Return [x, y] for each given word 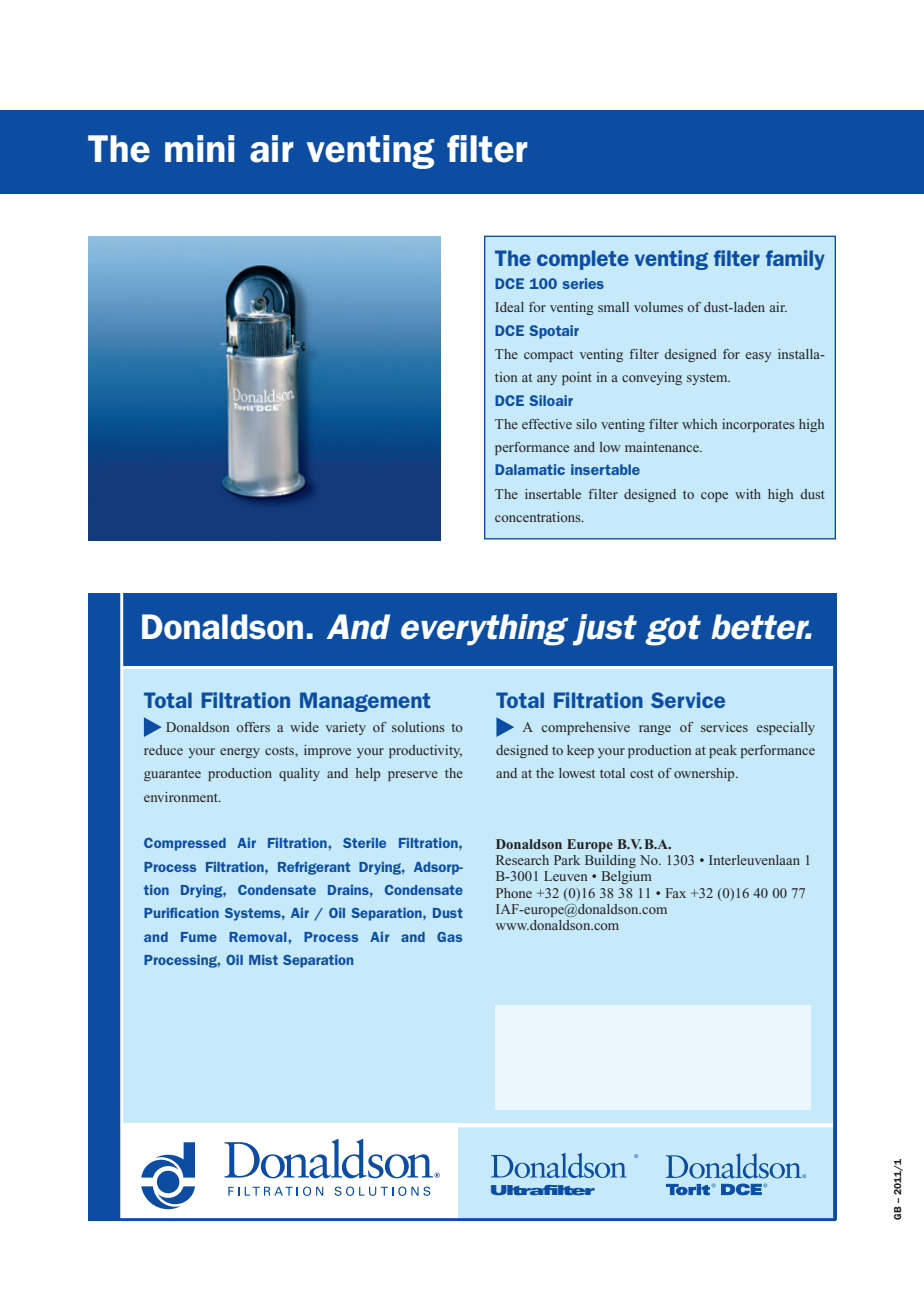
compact [548, 356]
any [547, 380]
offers [253, 727]
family [795, 260]
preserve [413, 776]
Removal [259, 937]
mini [199, 148]
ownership [705, 774]
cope [714, 497]
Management [365, 702]
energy [240, 753]
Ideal [509, 307]
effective [547, 424]
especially [785, 728]
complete [583, 260]
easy [758, 357]
